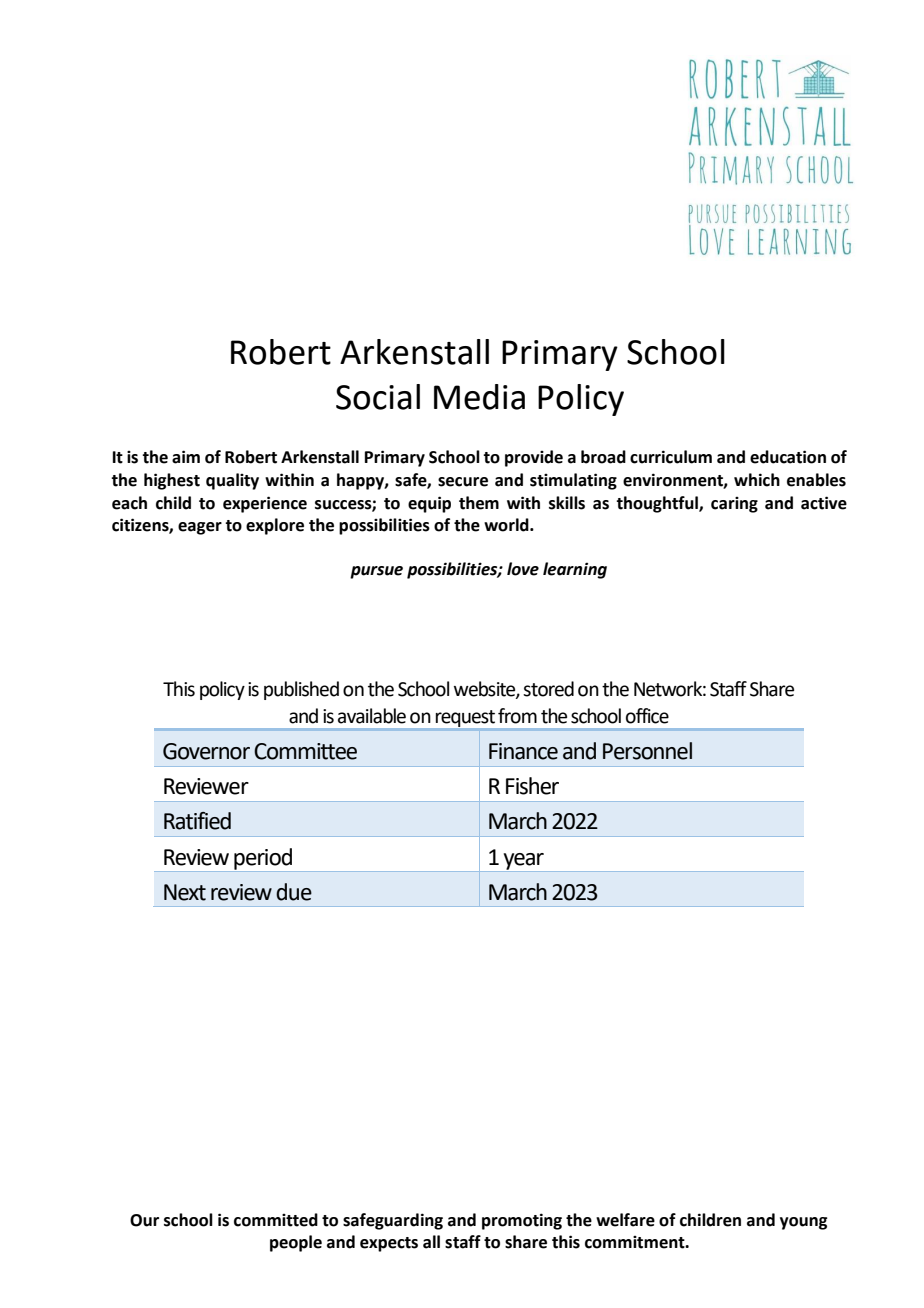 This image has height=1308, width=924. I want to click on Fisher, so click(532, 786).
